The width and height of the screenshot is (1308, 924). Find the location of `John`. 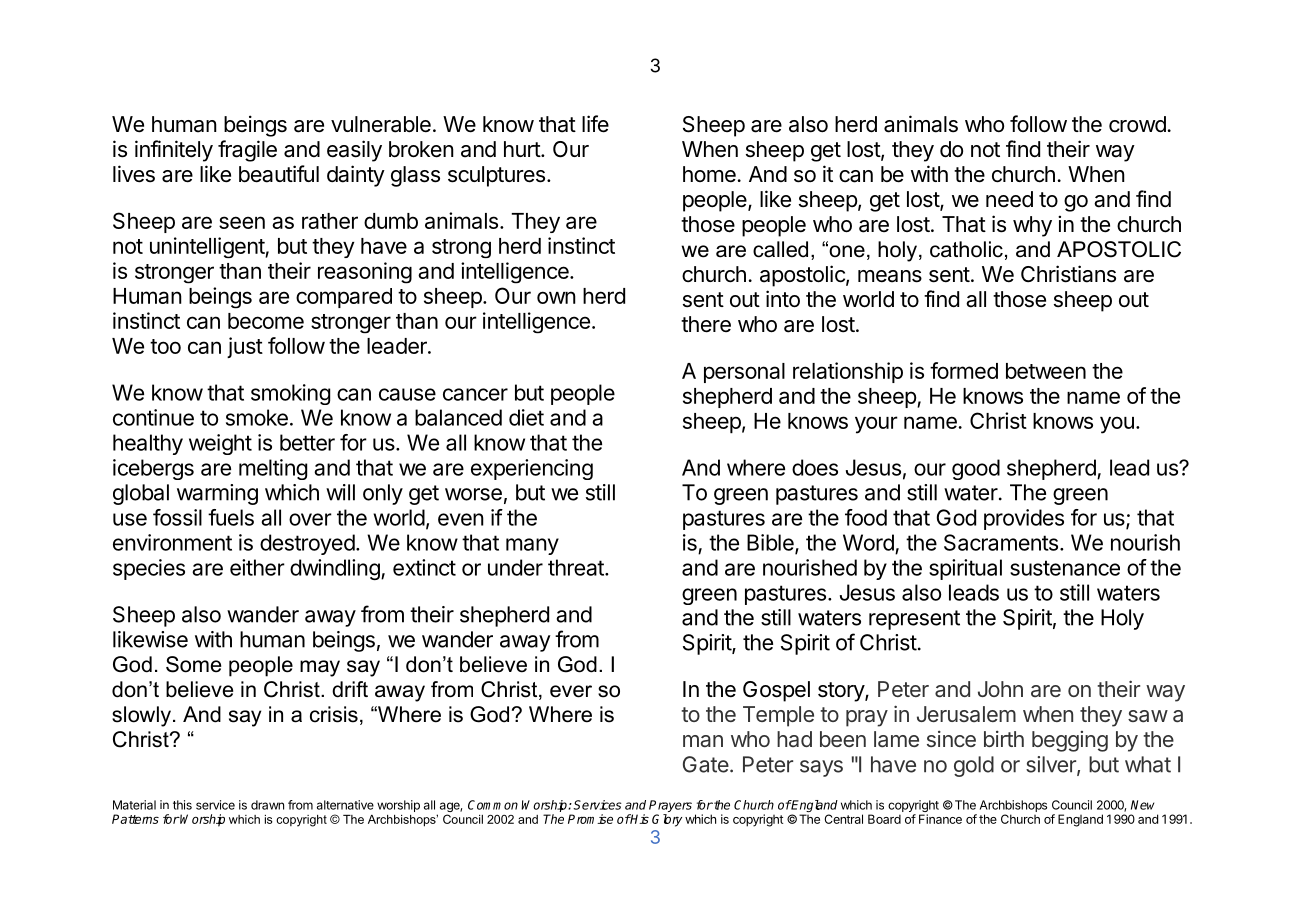

John is located at coordinates (1000, 689).
